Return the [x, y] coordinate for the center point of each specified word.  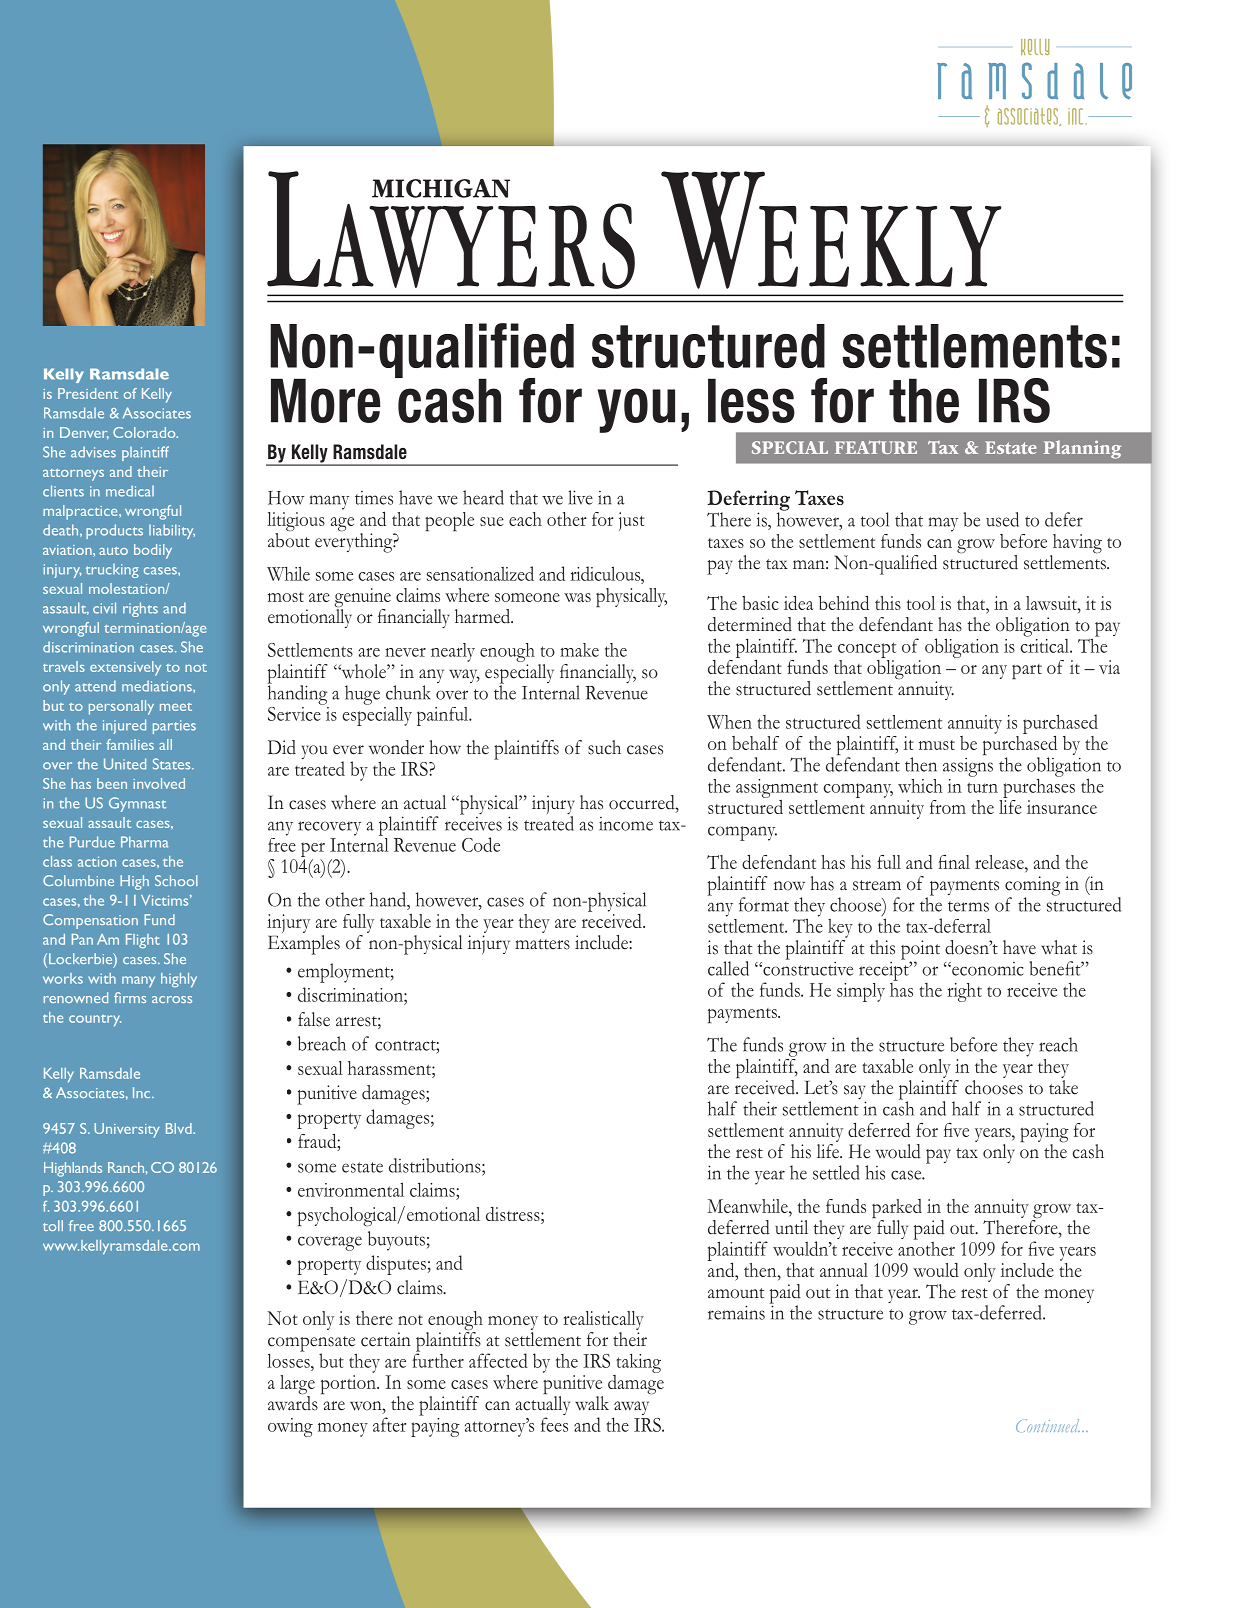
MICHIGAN [441, 188]
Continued [1048, 1425]
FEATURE [876, 447]
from [948, 807]
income [626, 824]
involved [159, 783]
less [751, 400]
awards [293, 1402]
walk [592, 1403]
